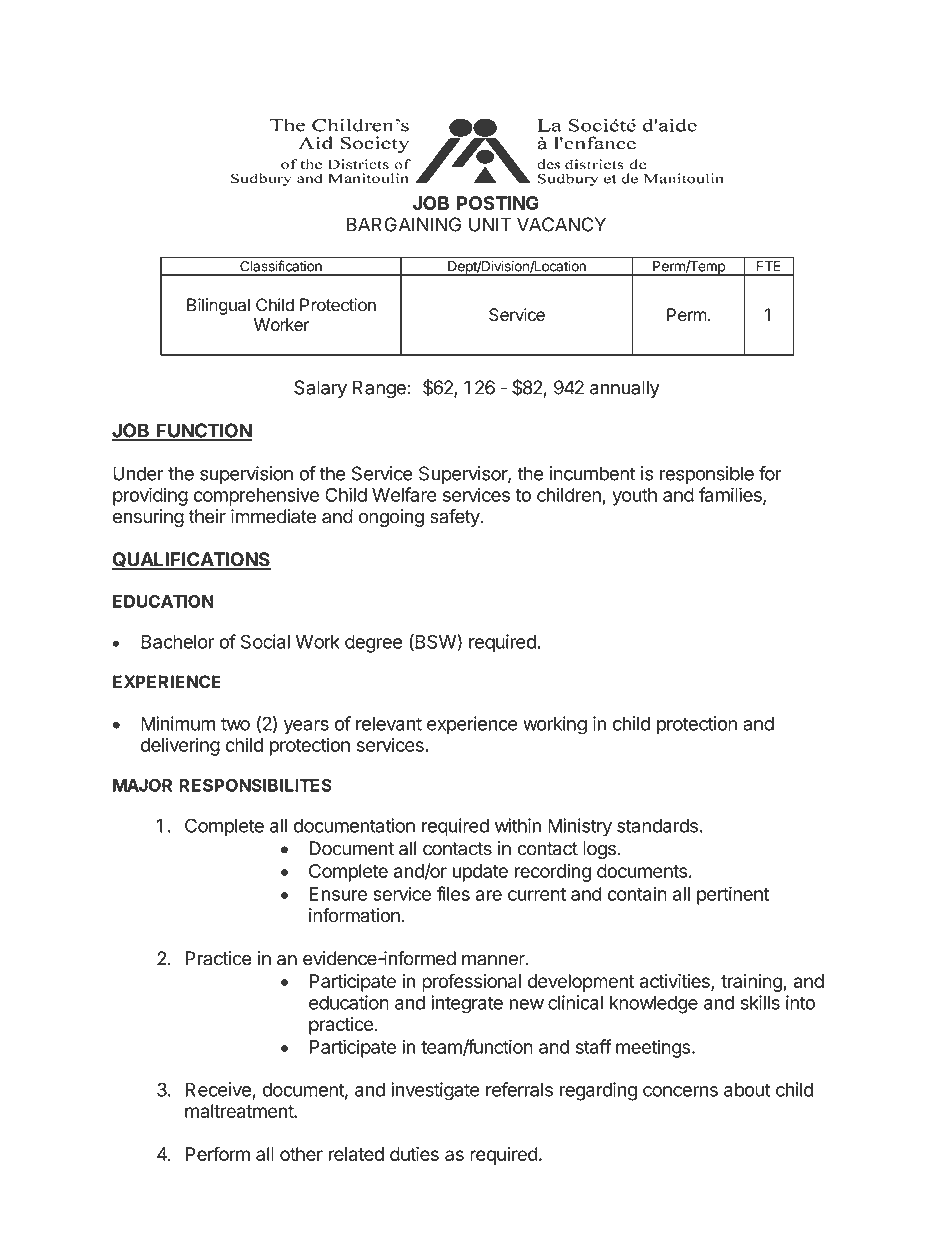 The image size is (952, 1233). What do you see at coordinates (657, 825) in the screenshot?
I see `standards` at bounding box center [657, 825].
